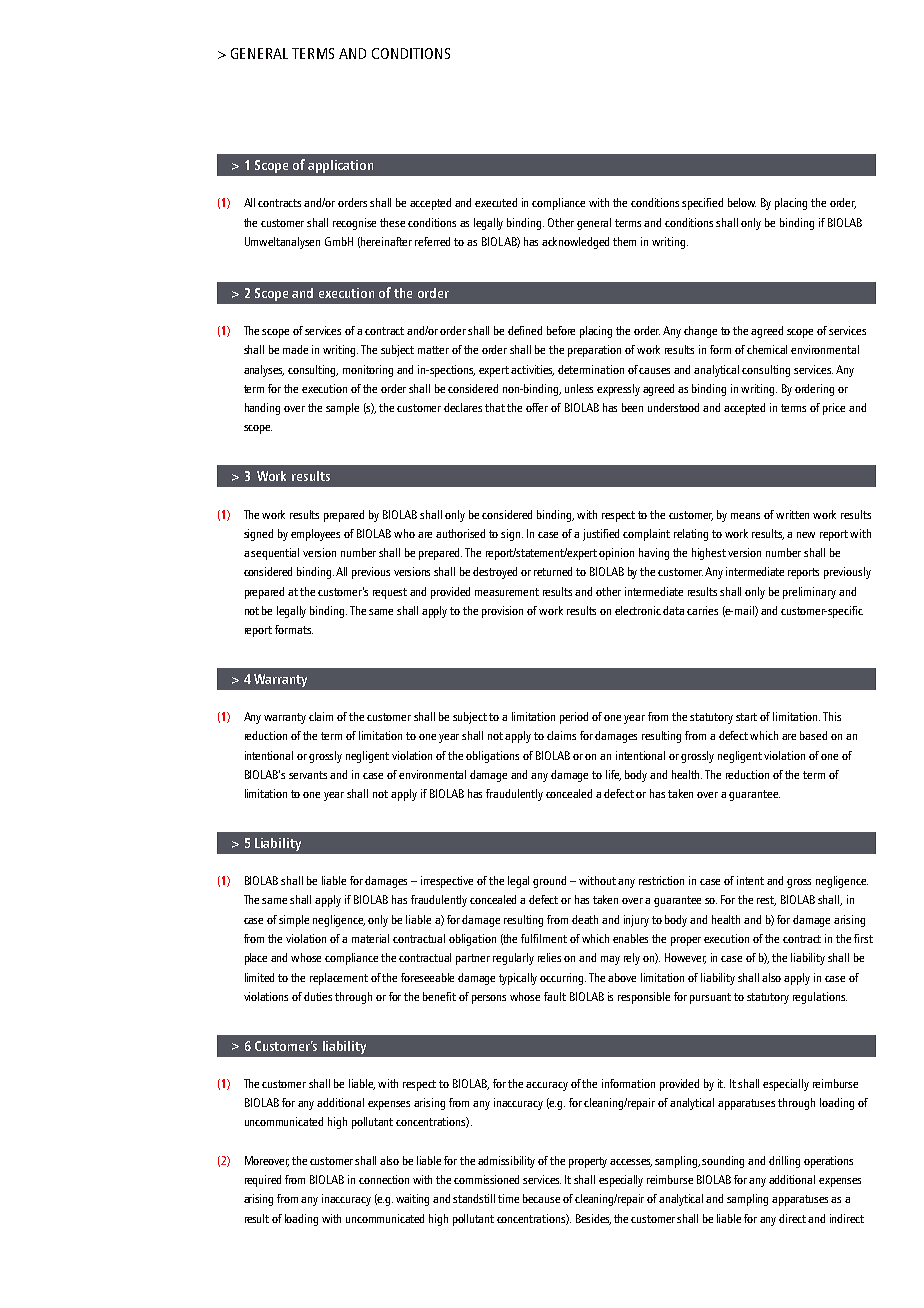  What do you see at coordinates (354, 224) in the page?
I see `recognise` at bounding box center [354, 224].
